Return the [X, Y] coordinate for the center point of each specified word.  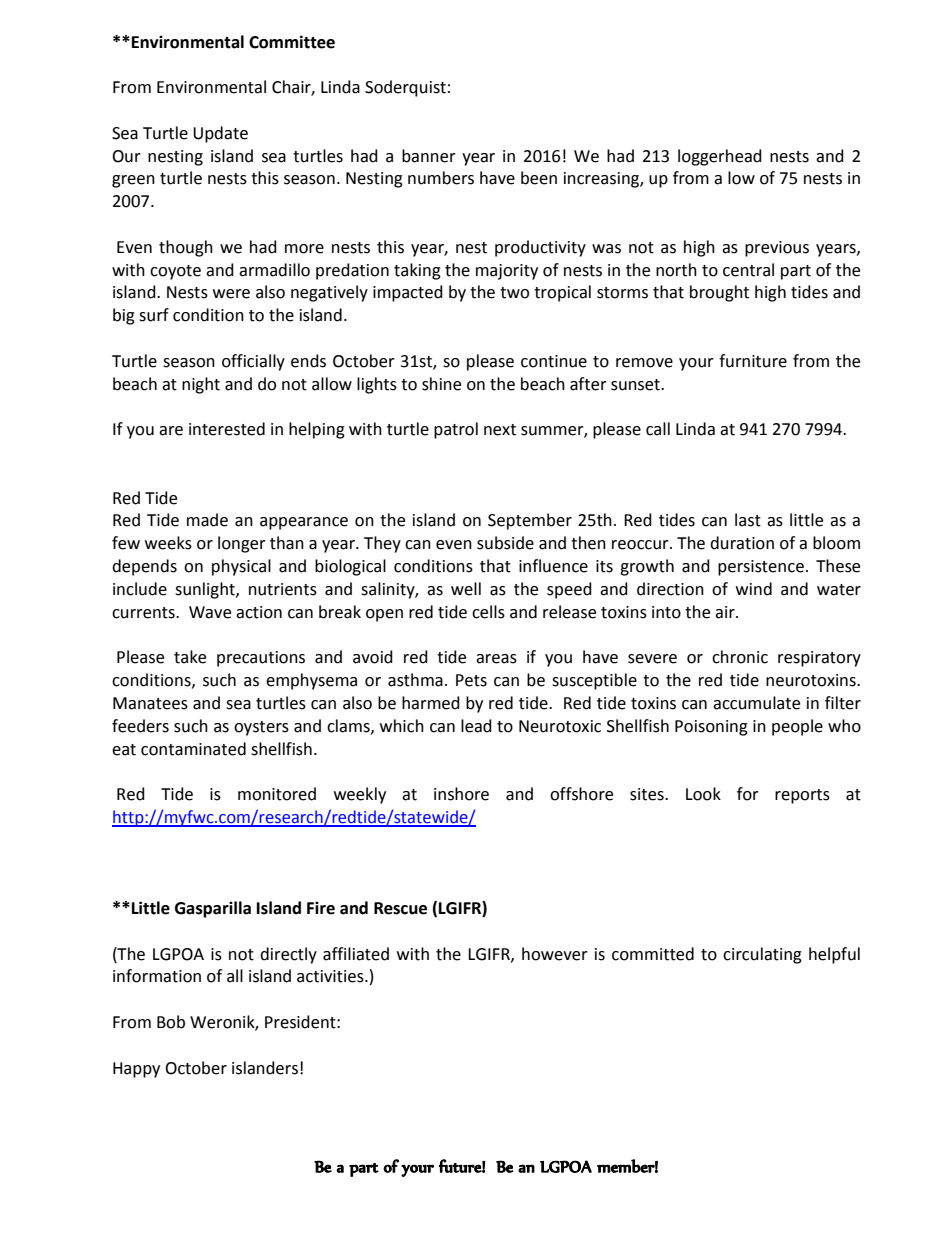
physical [241, 567]
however [555, 954]
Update [220, 134]
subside [505, 543]
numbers [441, 178]
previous [777, 249]
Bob [171, 1022]
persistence [761, 568]
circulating [762, 955]
